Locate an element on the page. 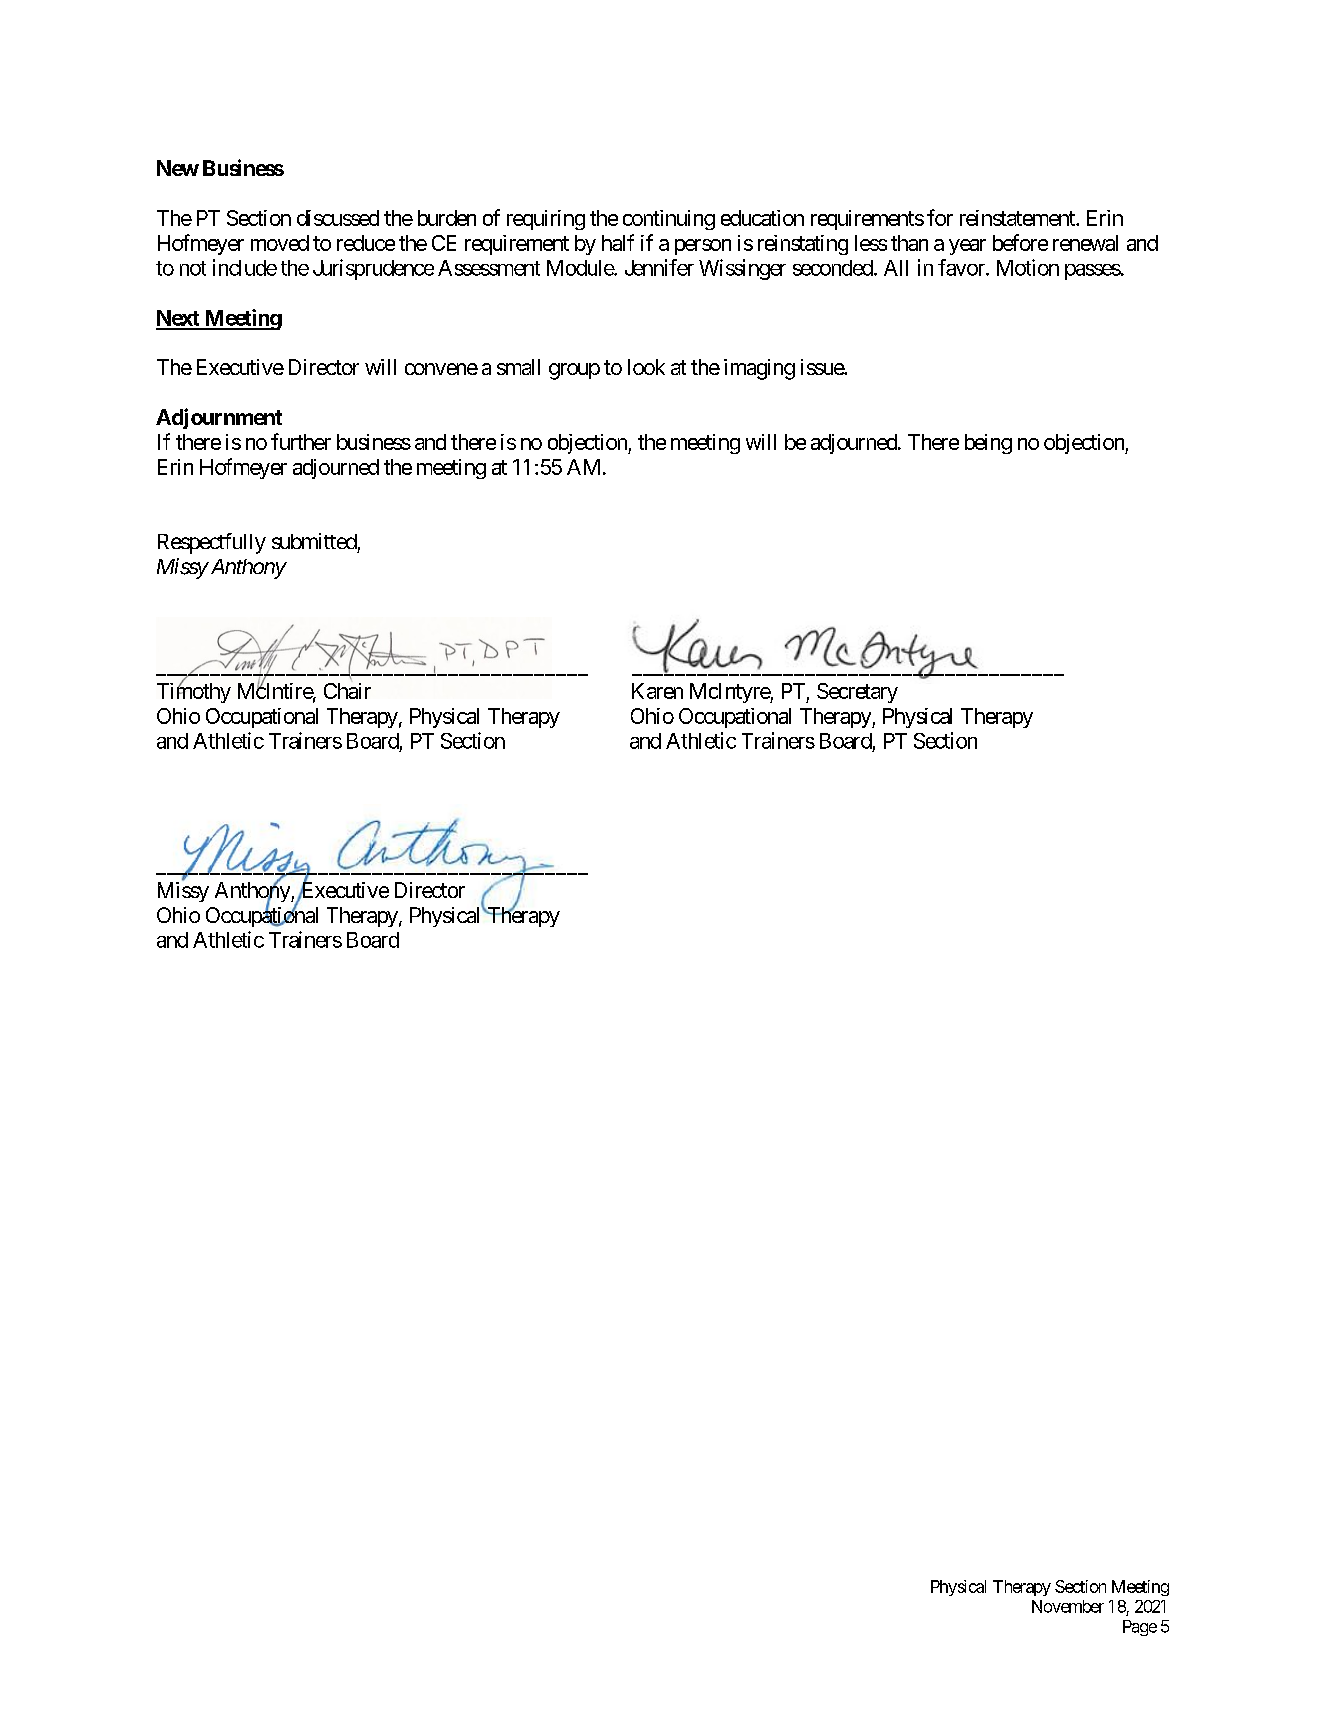  Secretary is located at coordinates (857, 693).
